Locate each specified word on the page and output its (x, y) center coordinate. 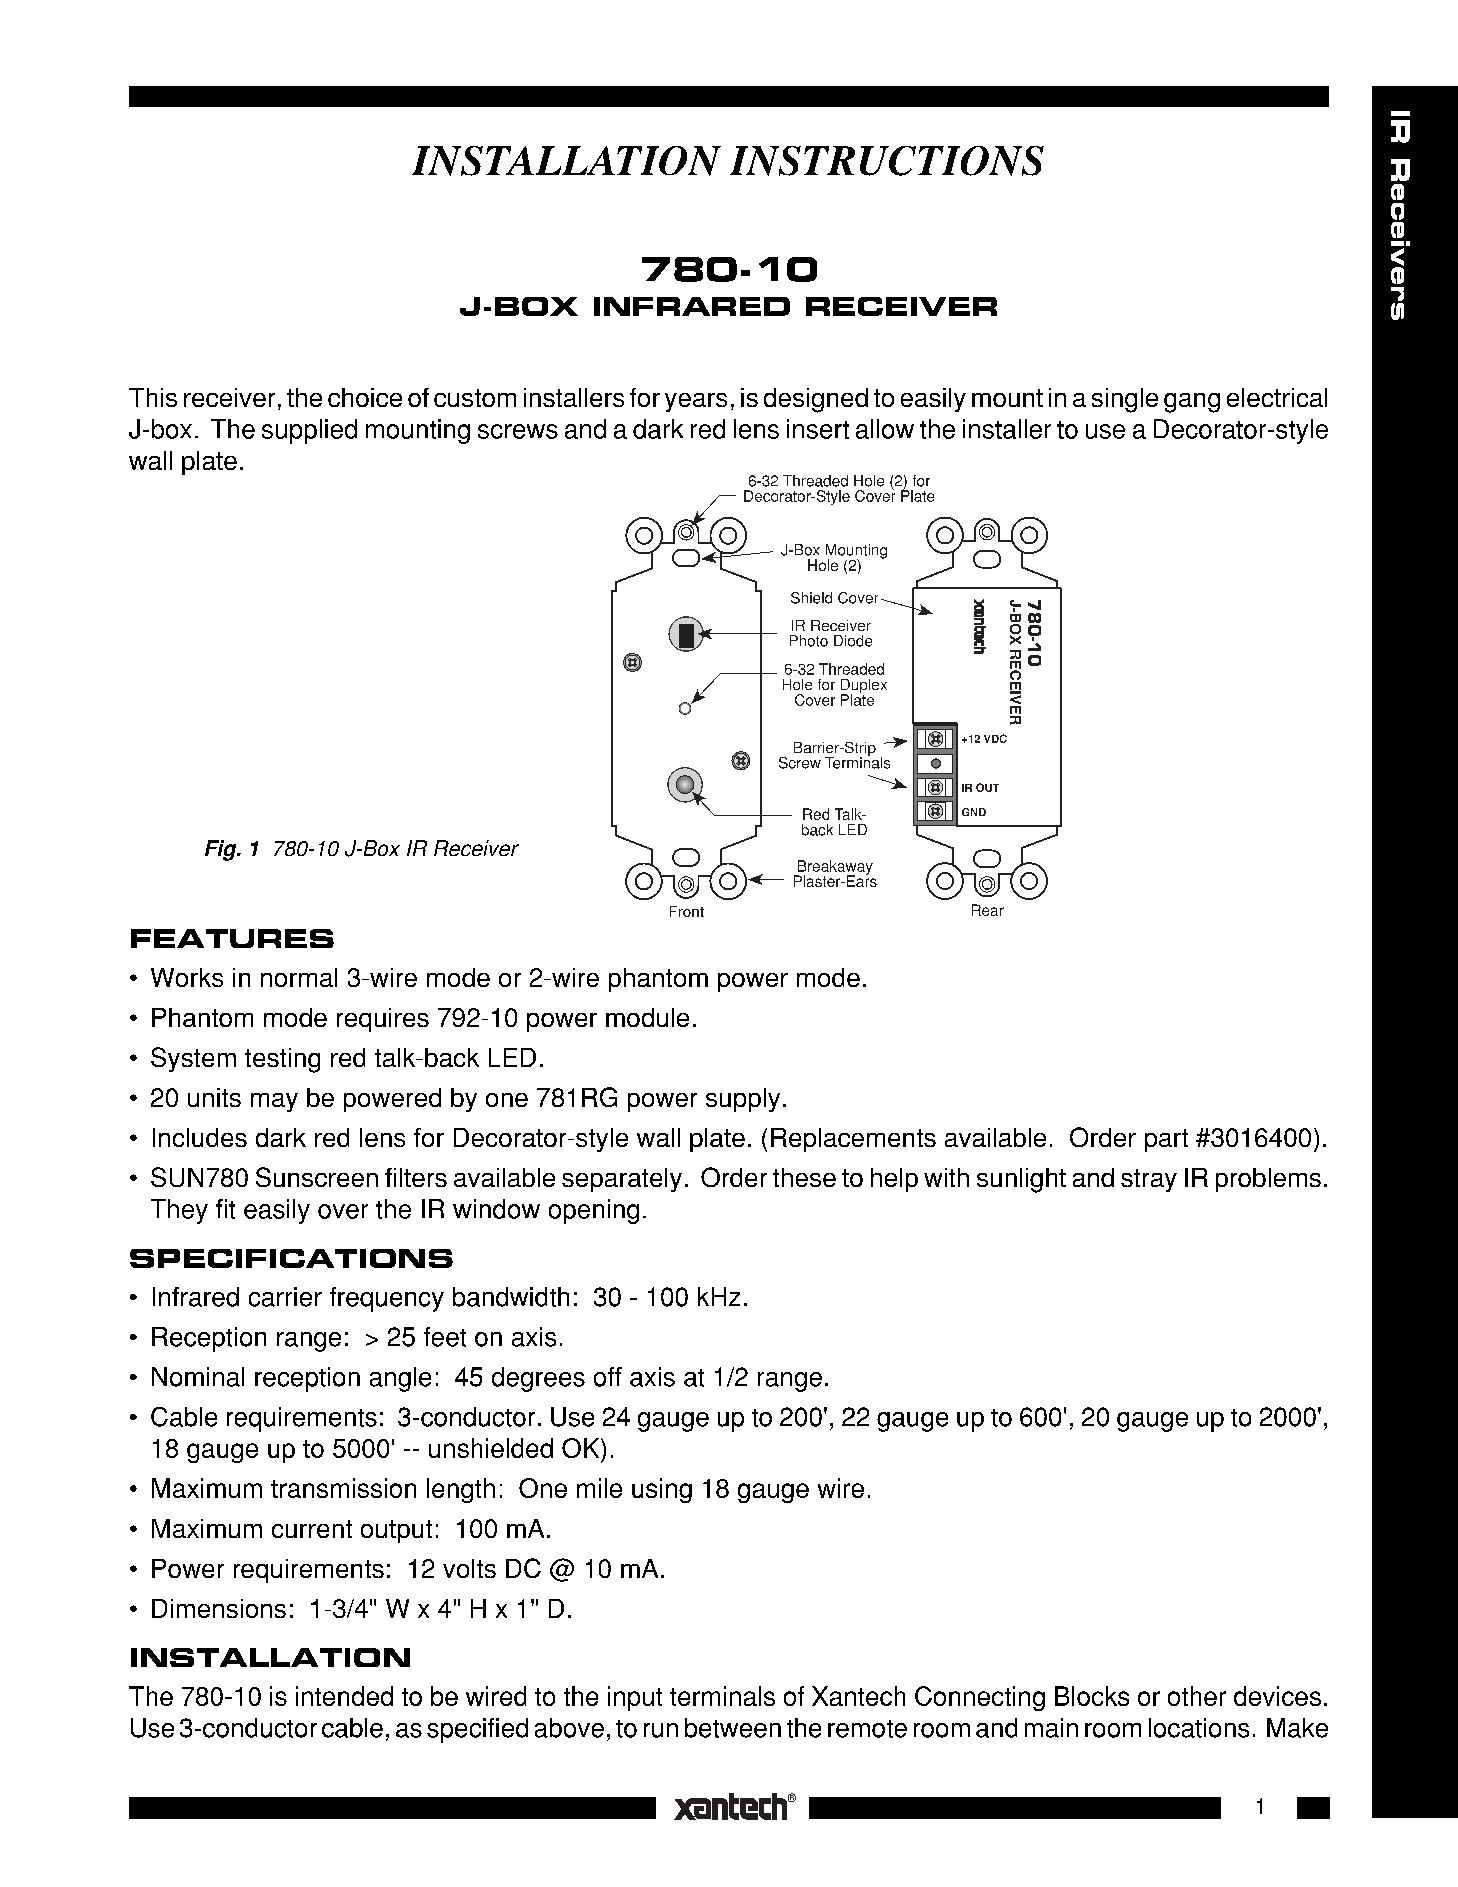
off (608, 1377)
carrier (285, 1297)
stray (1149, 1180)
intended (344, 1696)
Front (687, 911)
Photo (809, 641)
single (1125, 400)
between (733, 1728)
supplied (309, 431)
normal (299, 977)
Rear (988, 910)
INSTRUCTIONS (887, 161)
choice (365, 397)
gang (1192, 403)
